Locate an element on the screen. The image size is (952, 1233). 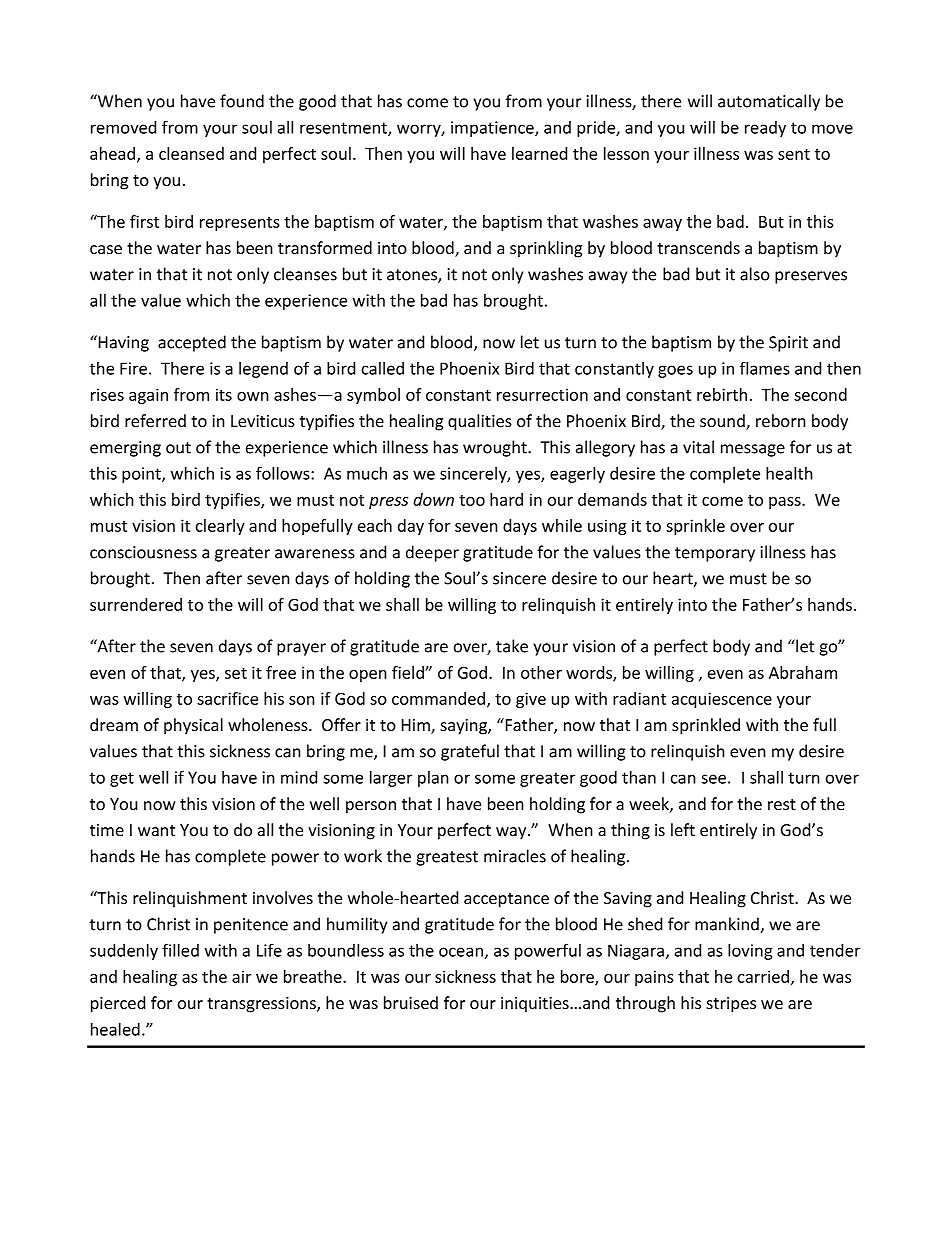
air is located at coordinates (241, 976).
